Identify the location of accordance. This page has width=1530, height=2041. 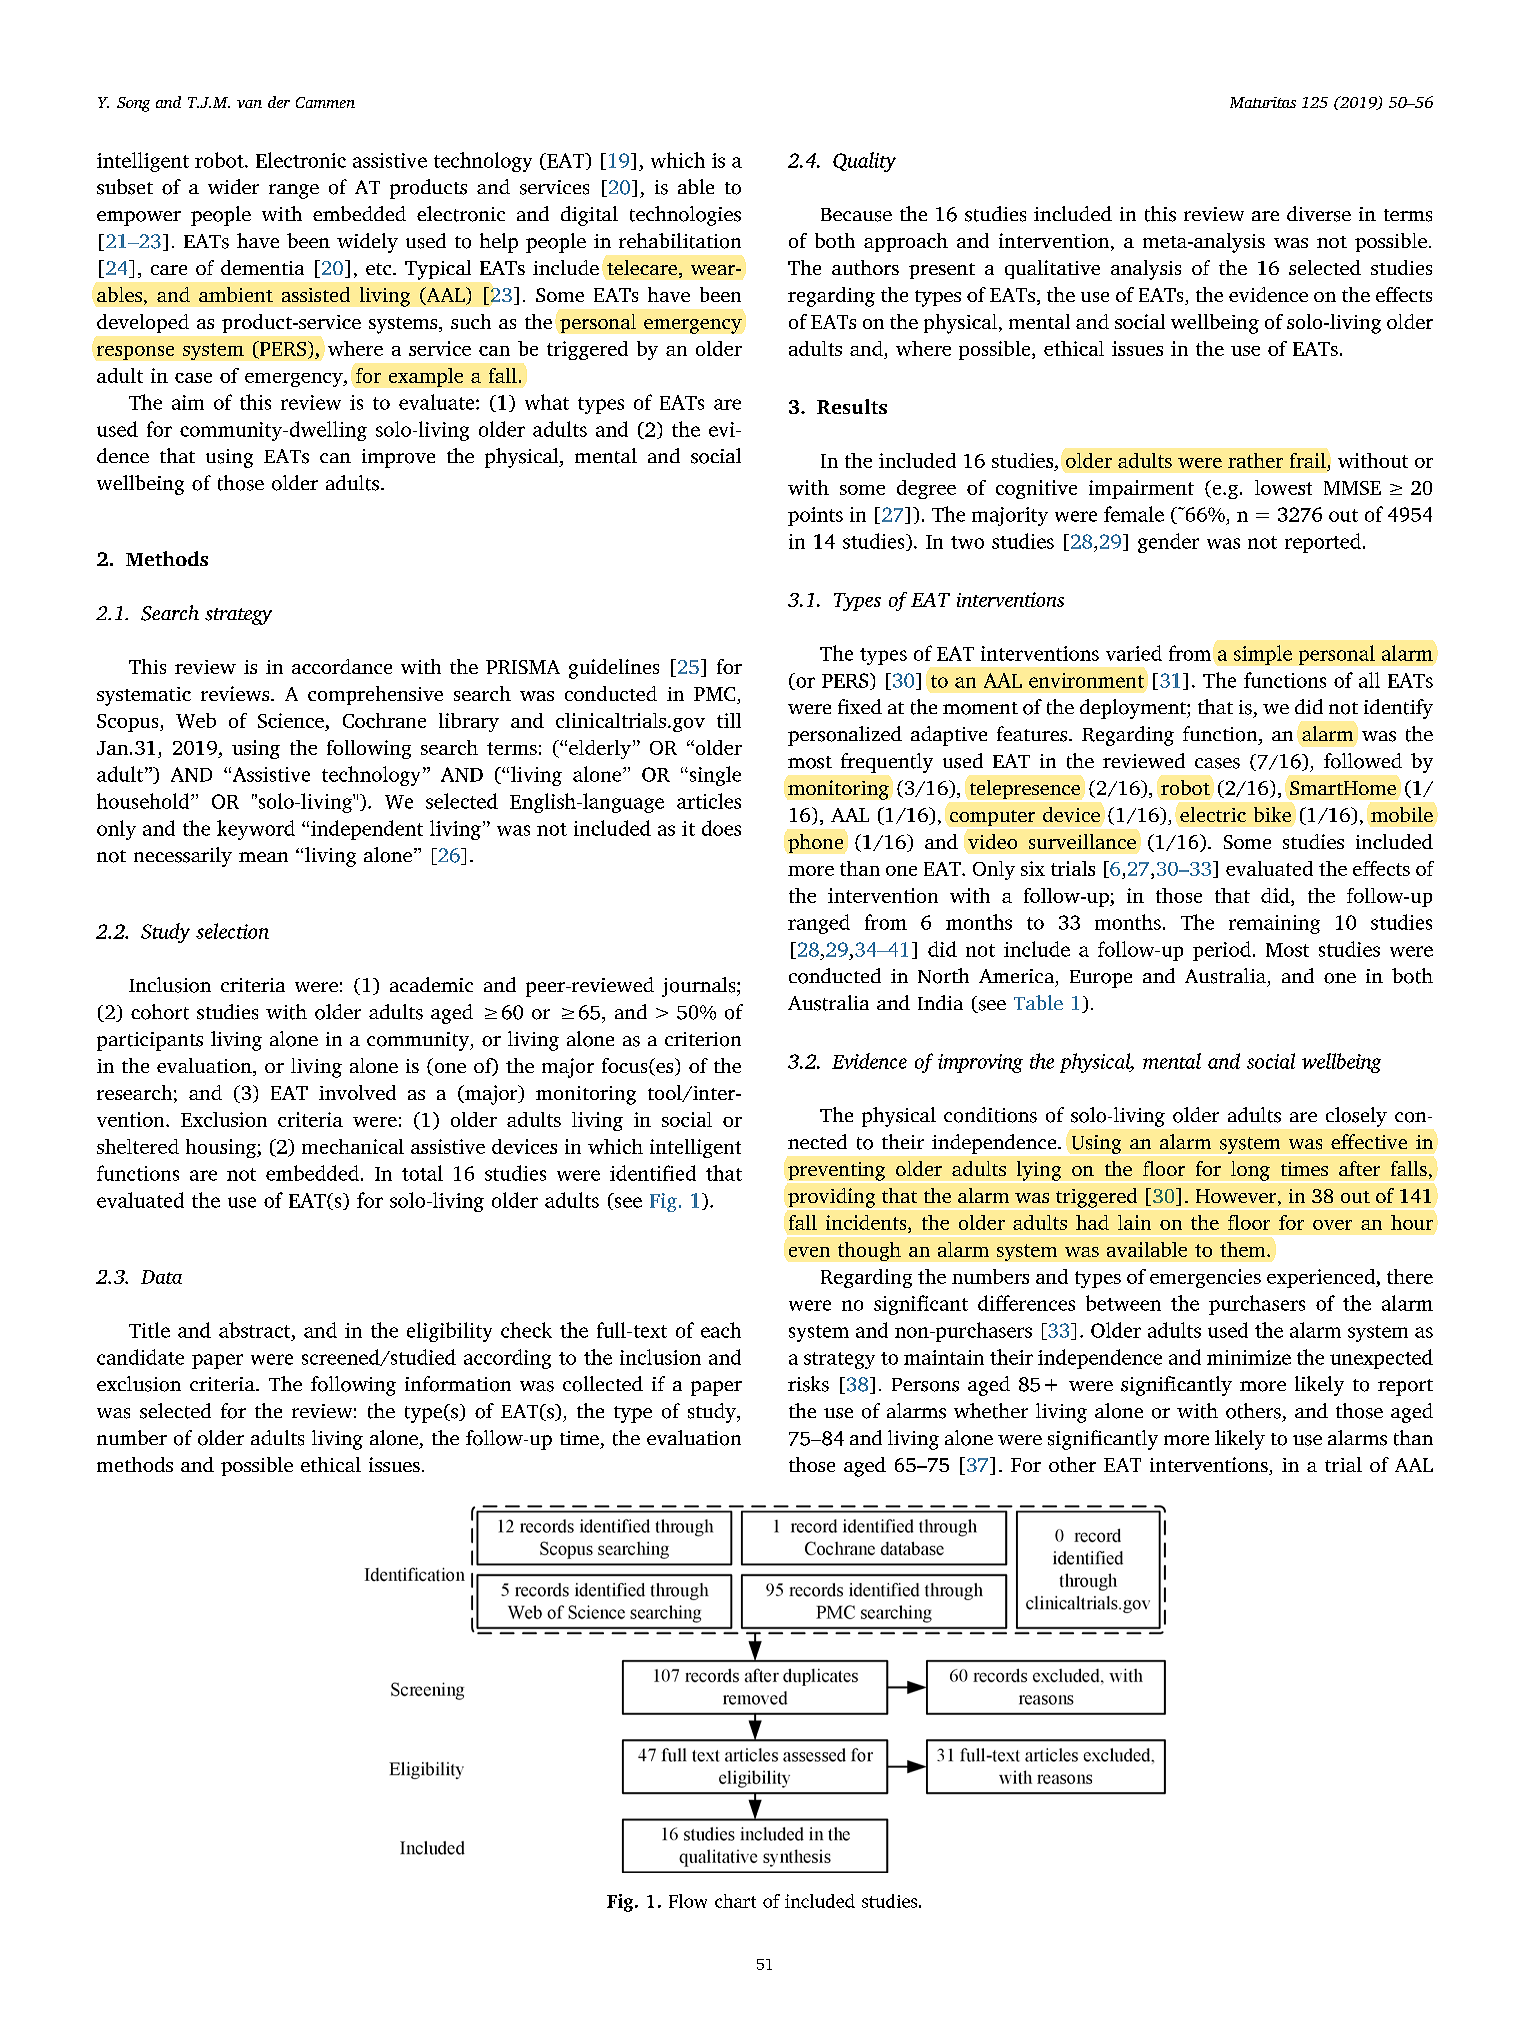
(342, 666).
